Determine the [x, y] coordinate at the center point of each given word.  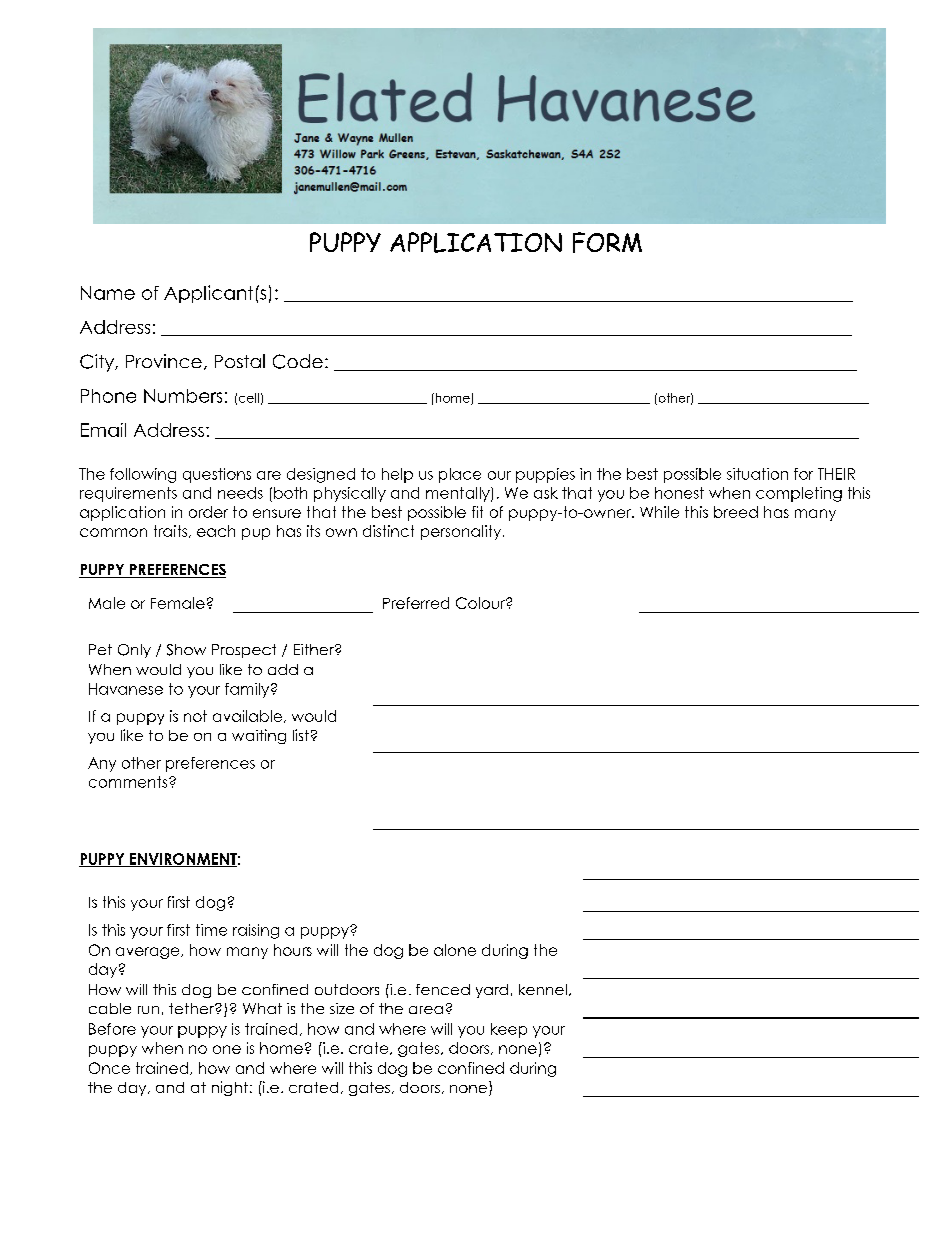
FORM [607, 242]
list [301, 735]
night [230, 1088]
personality [462, 532]
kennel [543, 989]
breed [736, 512]
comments [129, 782]
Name [108, 293]
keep [509, 1030]
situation [757, 474]
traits [172, 531]
